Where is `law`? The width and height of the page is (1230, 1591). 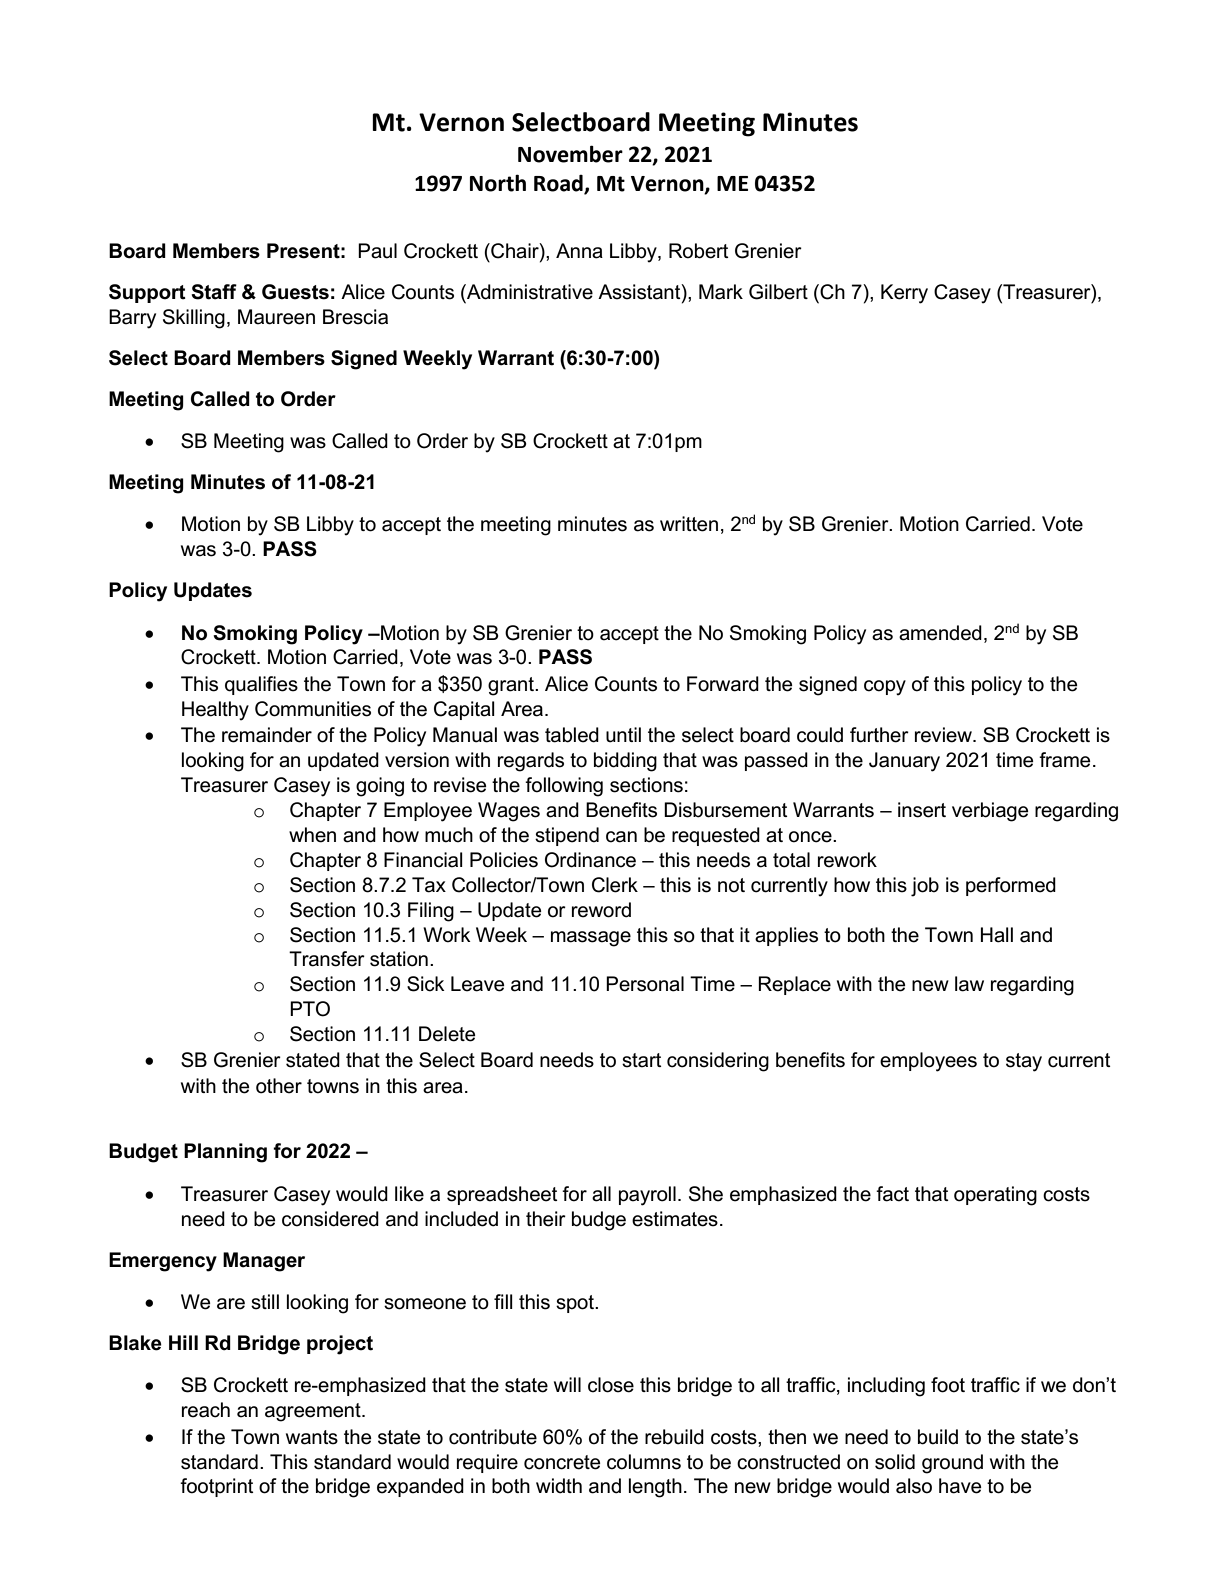
law is located at coordinates (969, 984).
